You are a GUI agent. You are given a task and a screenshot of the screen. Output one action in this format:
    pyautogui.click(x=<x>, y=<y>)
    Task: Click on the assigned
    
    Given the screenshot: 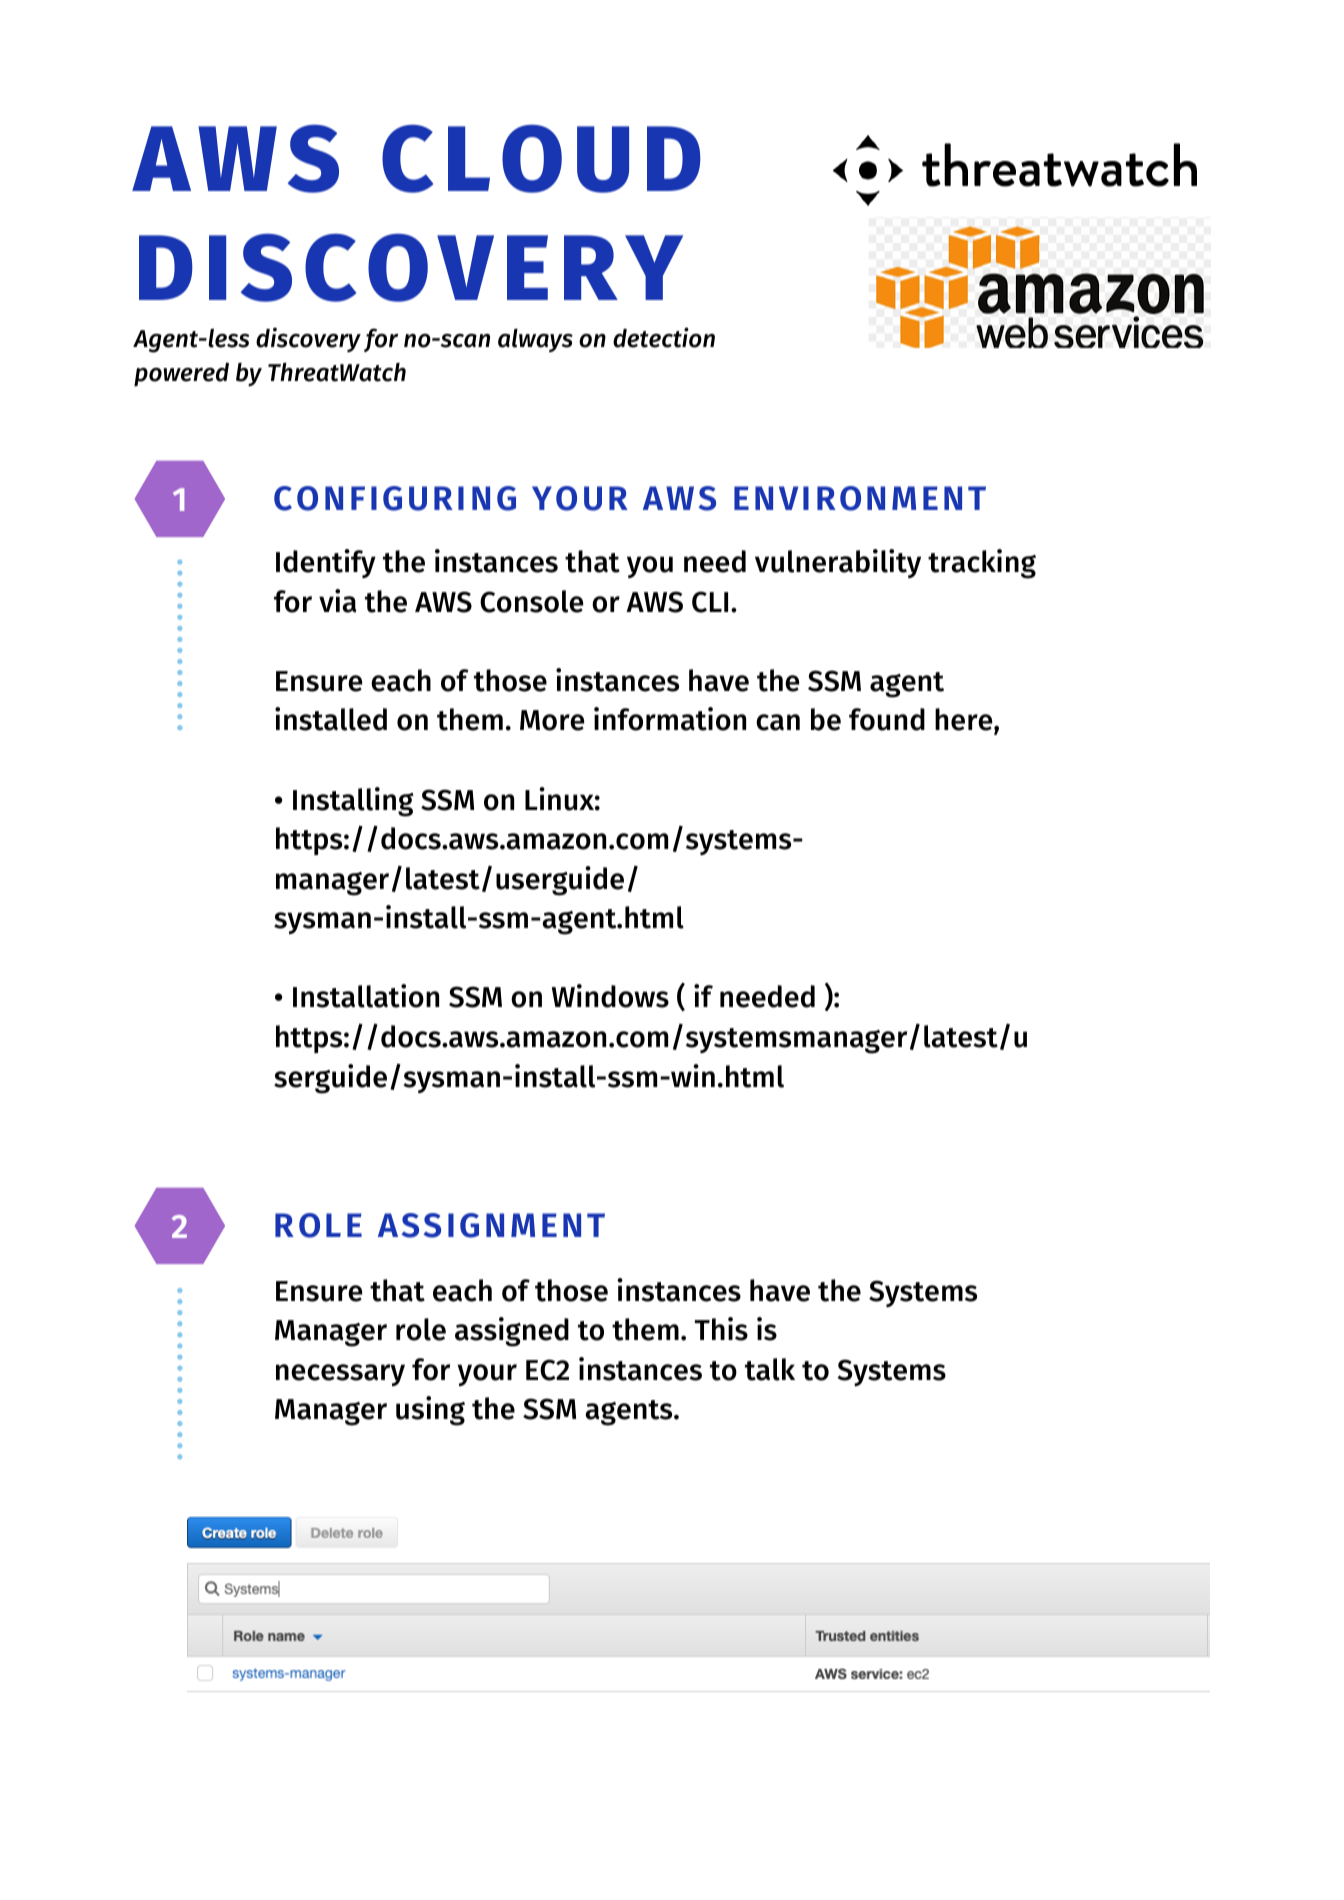 What is the action you would take?
    pyautogui.click(x=512, y=1332)
